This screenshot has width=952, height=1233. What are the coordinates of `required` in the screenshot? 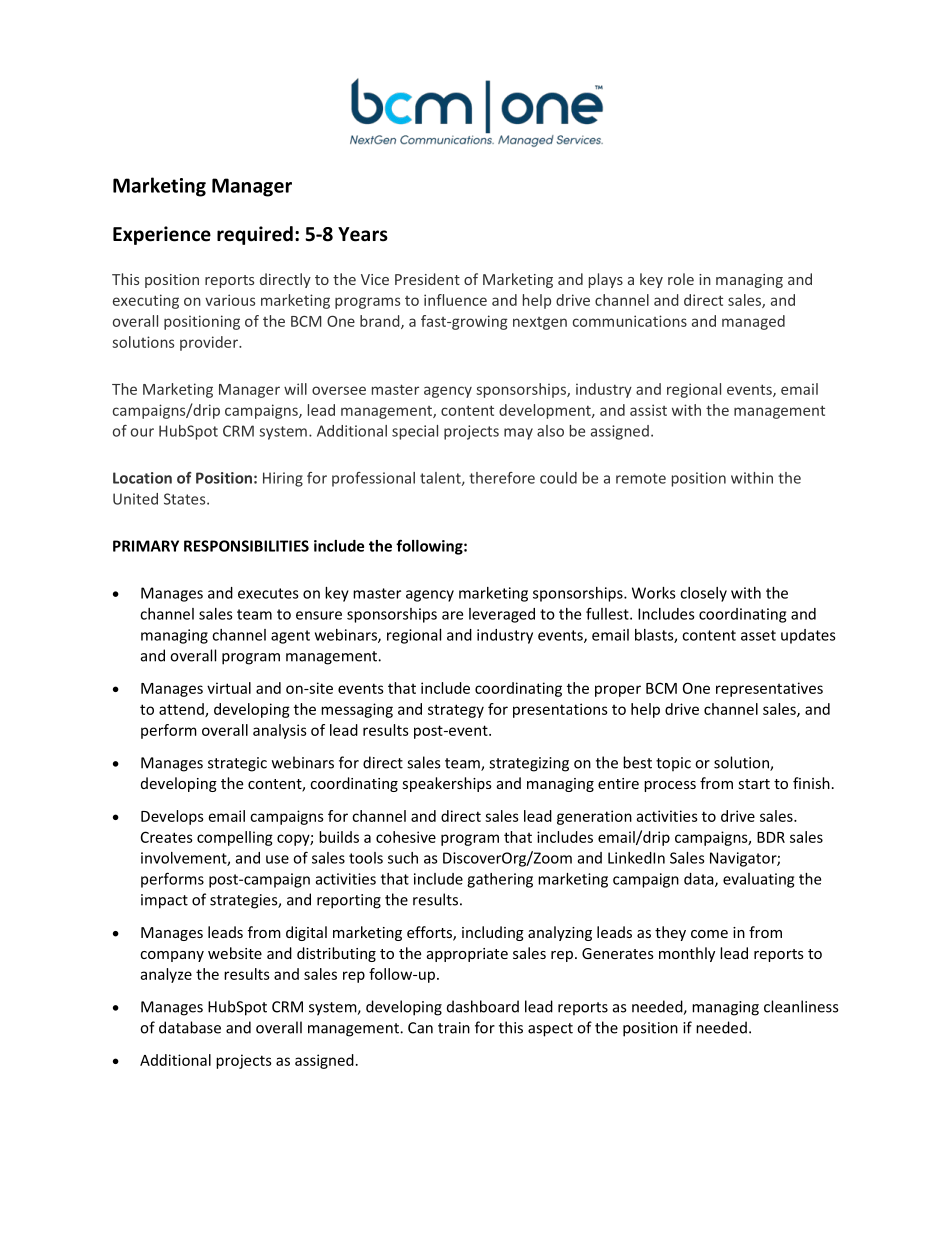 It's located at (255, 235).
